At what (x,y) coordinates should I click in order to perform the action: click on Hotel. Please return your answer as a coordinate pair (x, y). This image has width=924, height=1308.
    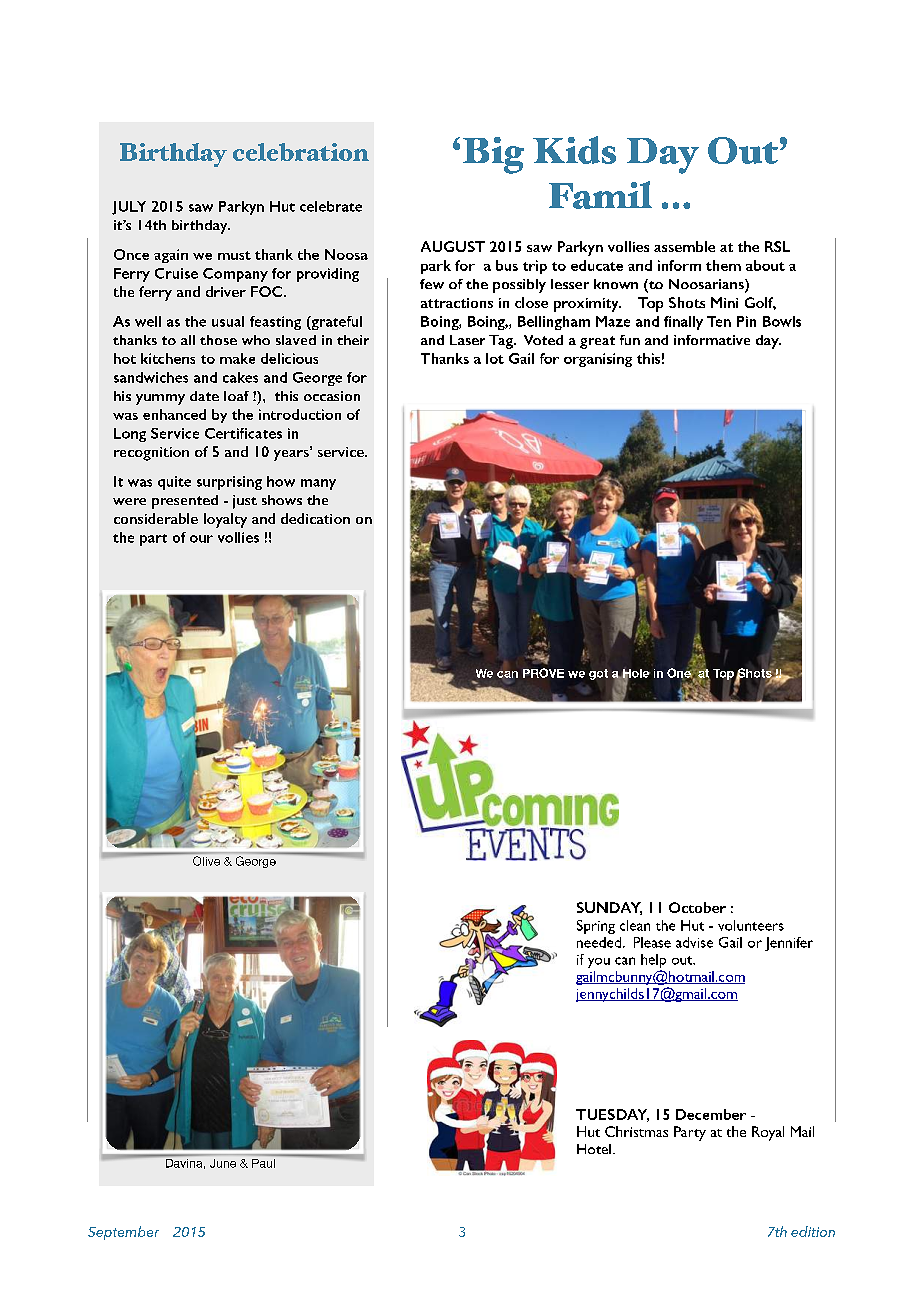
    Looking at the image, I should click on (594, 1149).
